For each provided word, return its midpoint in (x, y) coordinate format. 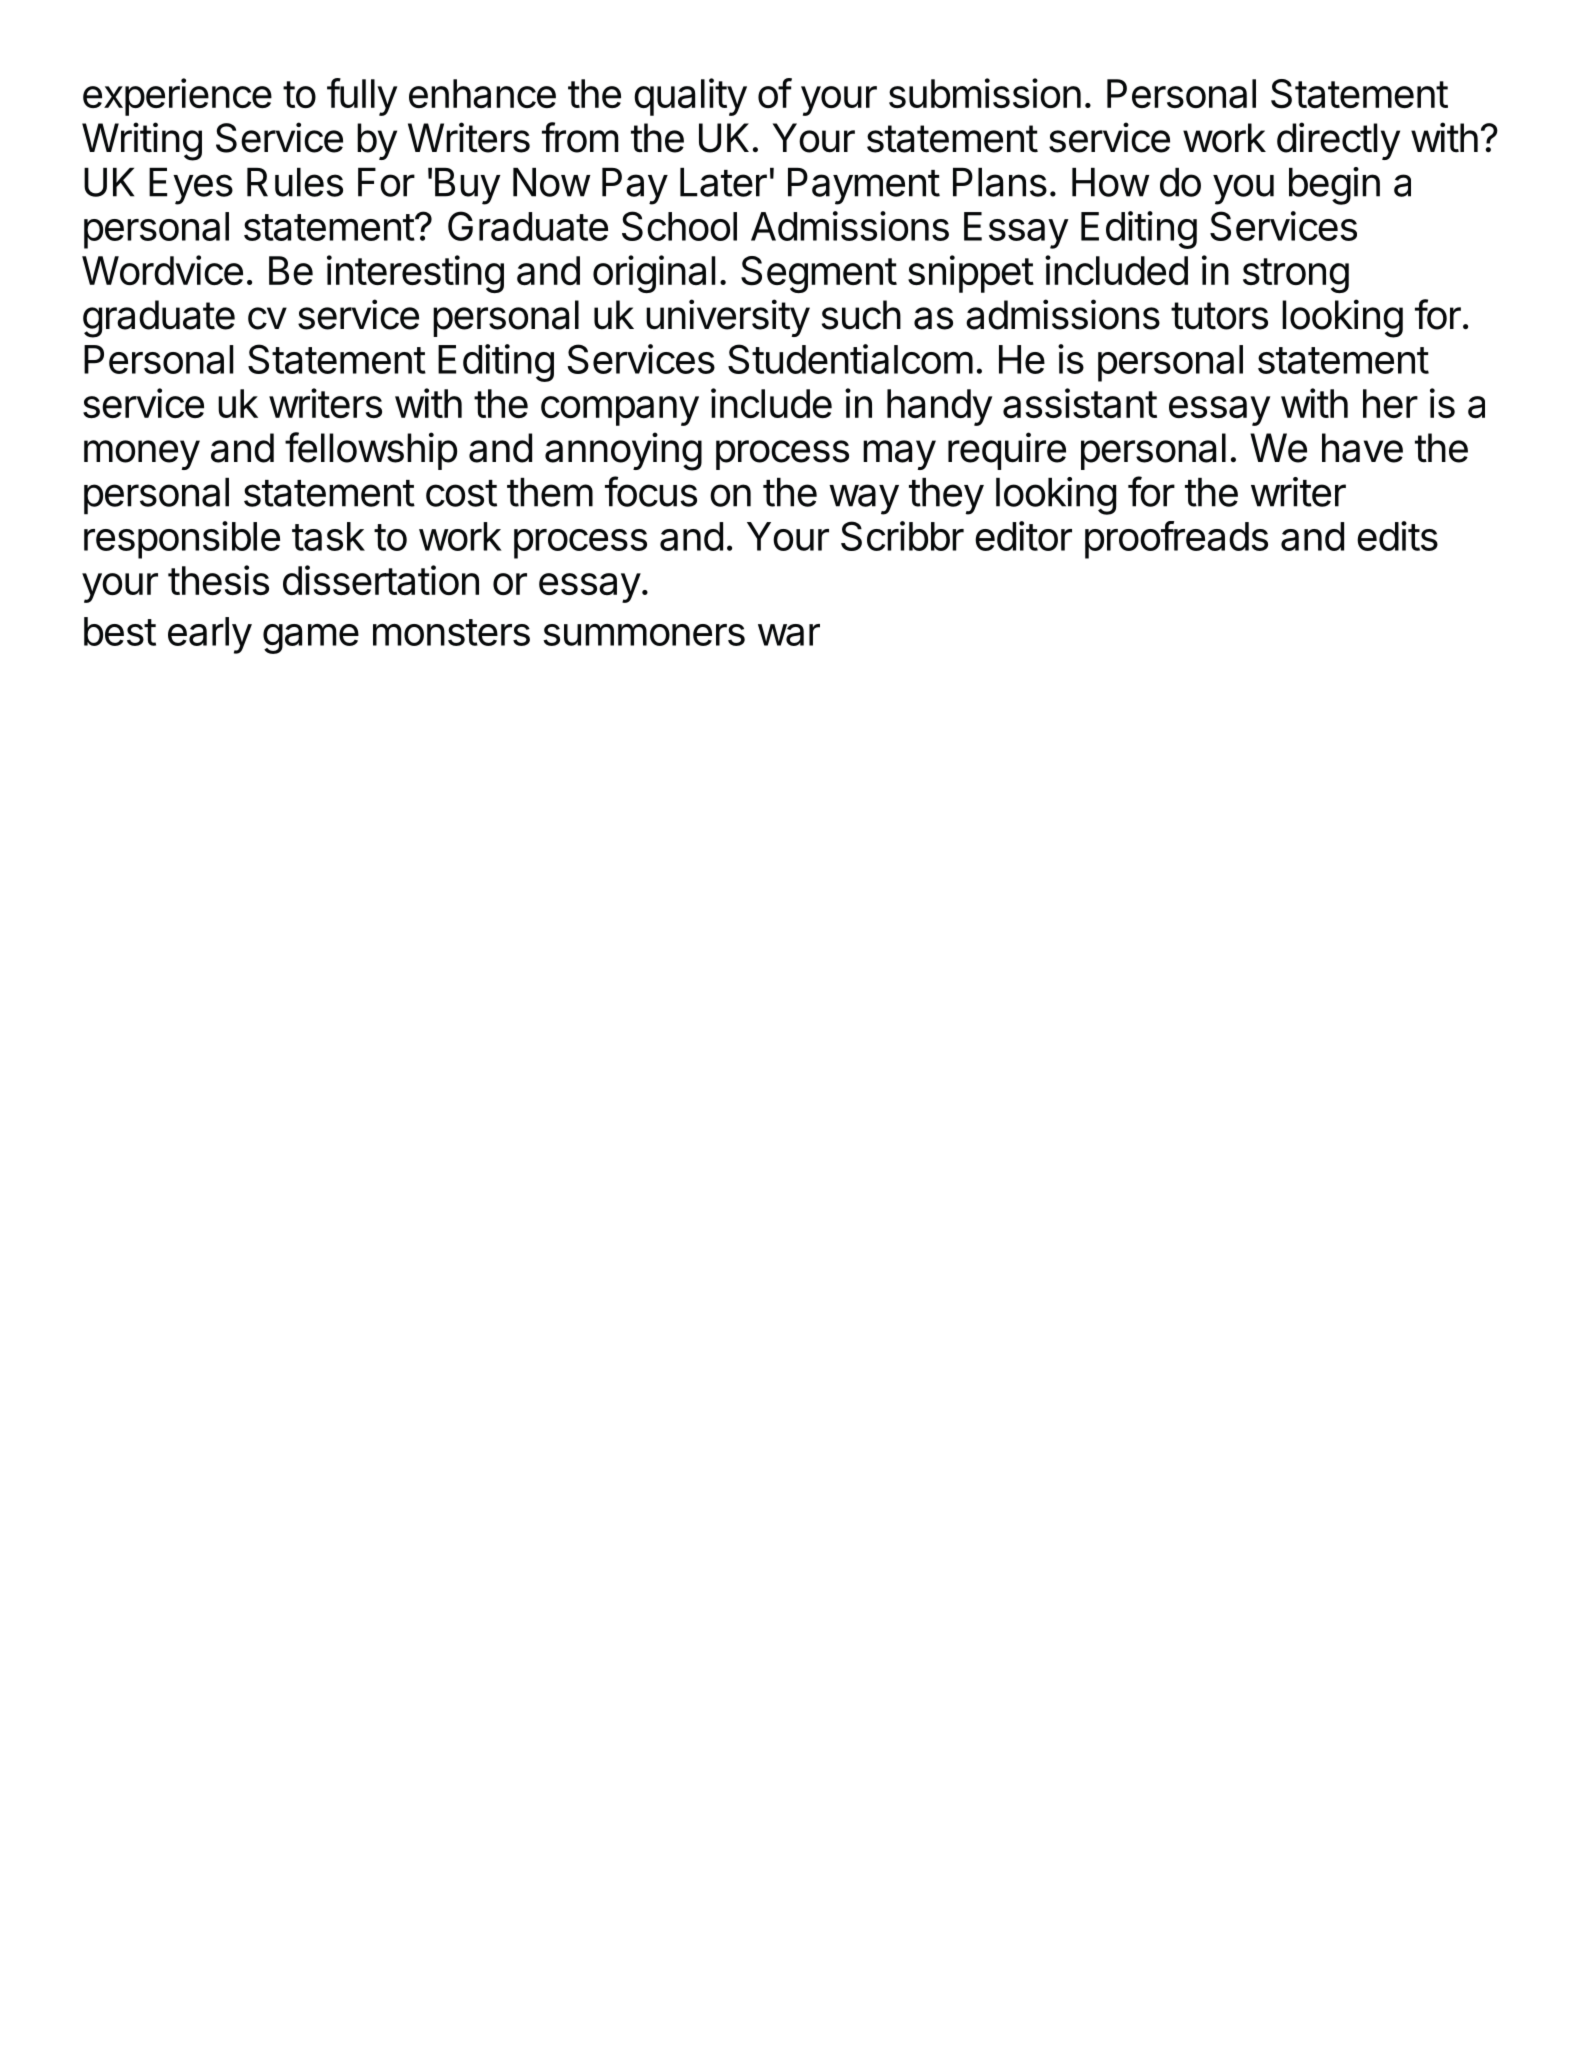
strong (1296, 275)
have (1362, 448)
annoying (623, 451)
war (789, 635)
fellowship (371, 451)
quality (690, 97)
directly (1338, 141)
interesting (415, 274)
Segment (819, 274)
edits (1397, 536)
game (311, 639)
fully (362, 97)
